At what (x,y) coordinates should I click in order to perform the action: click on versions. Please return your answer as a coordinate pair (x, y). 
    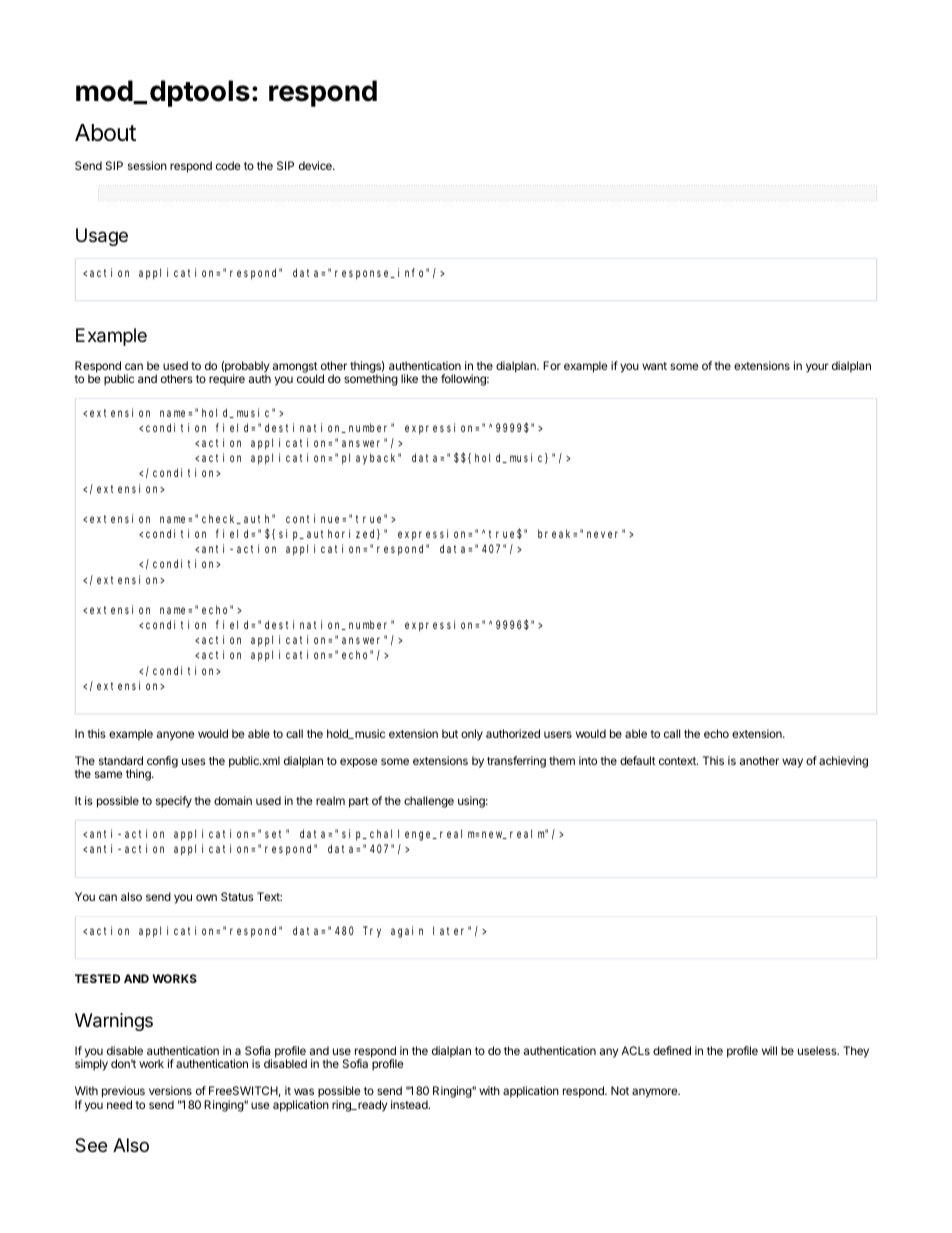
    Looking at the image, I should click on (170, 1090).
